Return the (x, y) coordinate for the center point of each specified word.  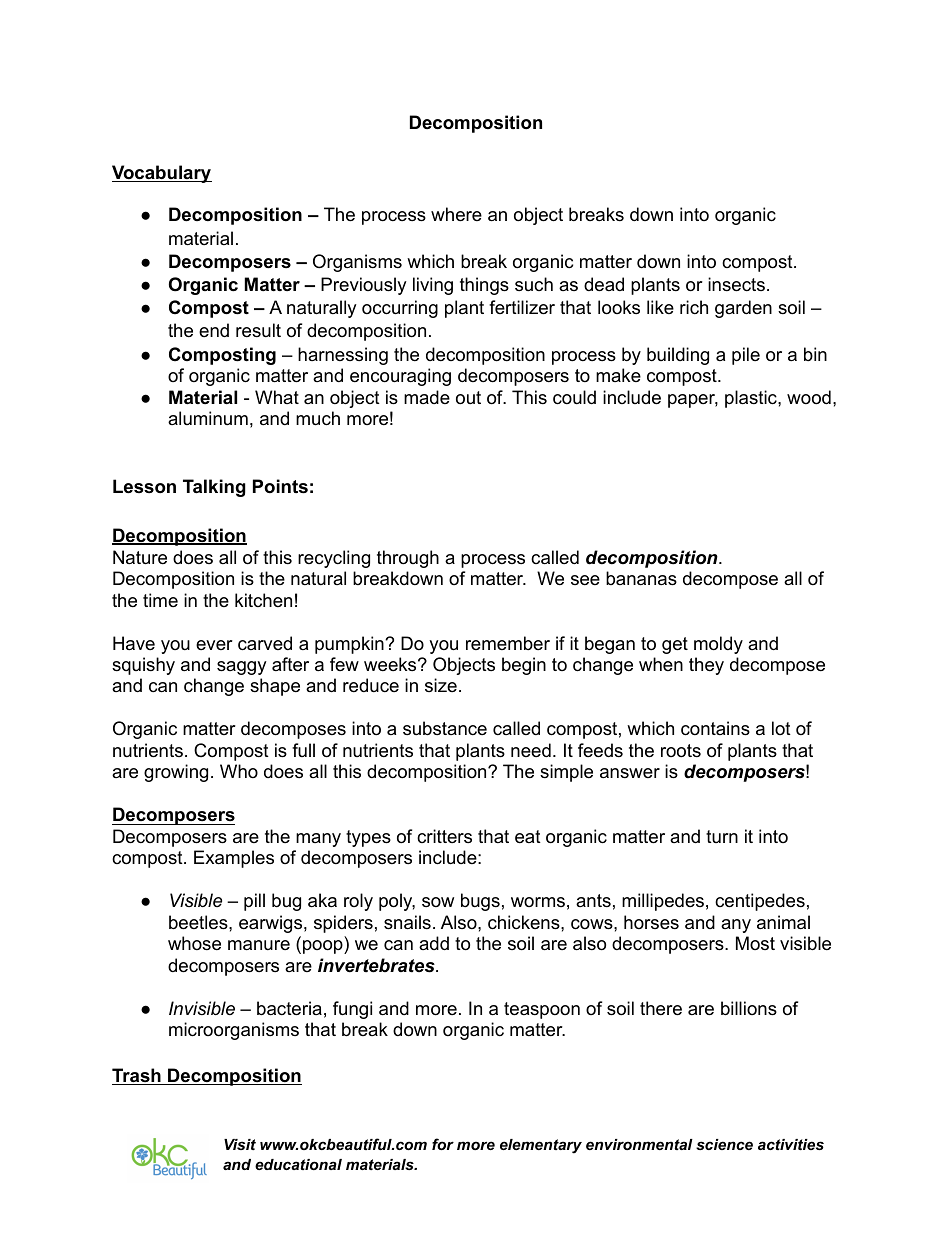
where (456, 214)
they (706, 666)
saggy (242, 668)
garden (743, 309)
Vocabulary (162, 174)
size (441, 685)
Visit (240, 1144)
